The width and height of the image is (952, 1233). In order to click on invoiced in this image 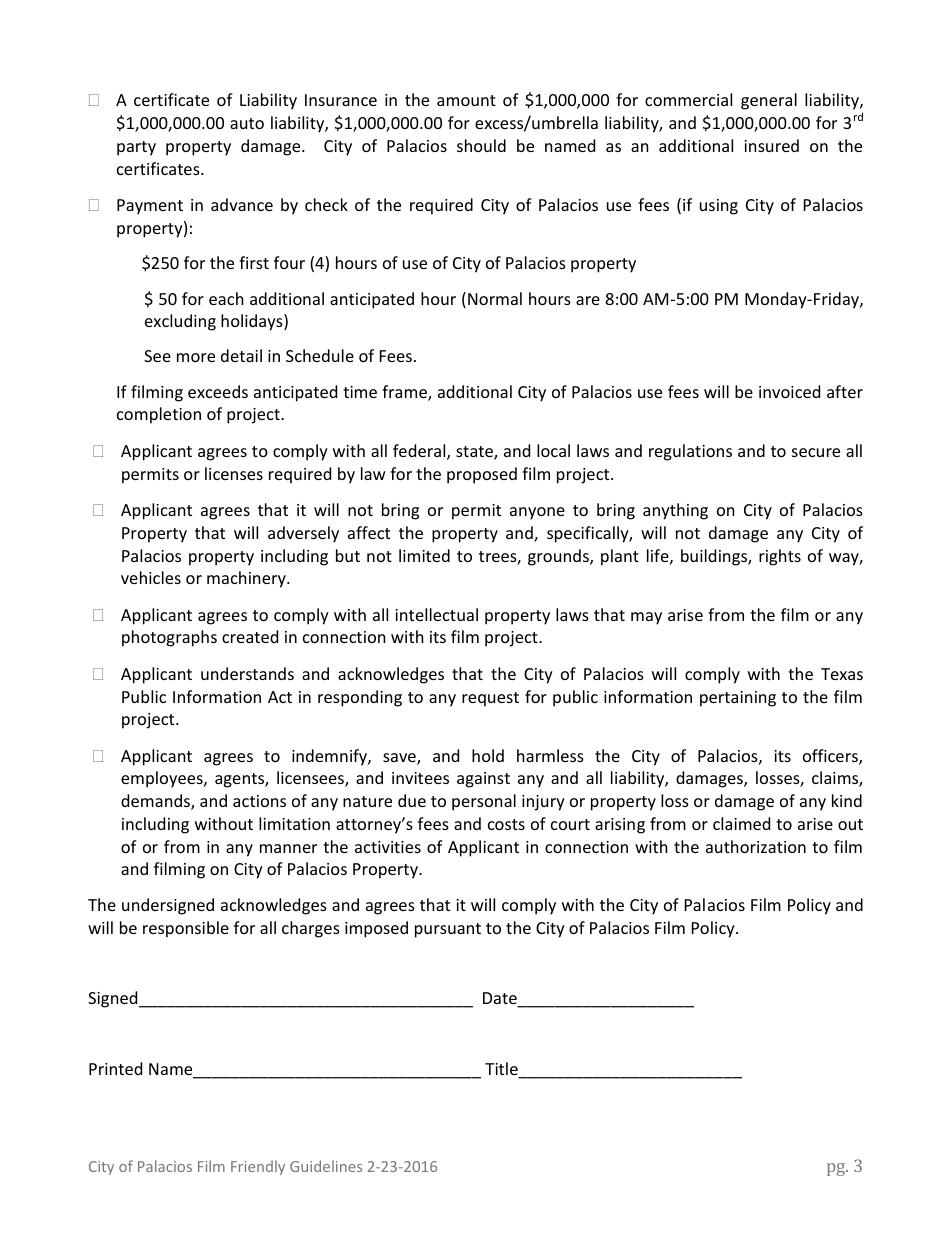, I will do `click(789, 391)`.
